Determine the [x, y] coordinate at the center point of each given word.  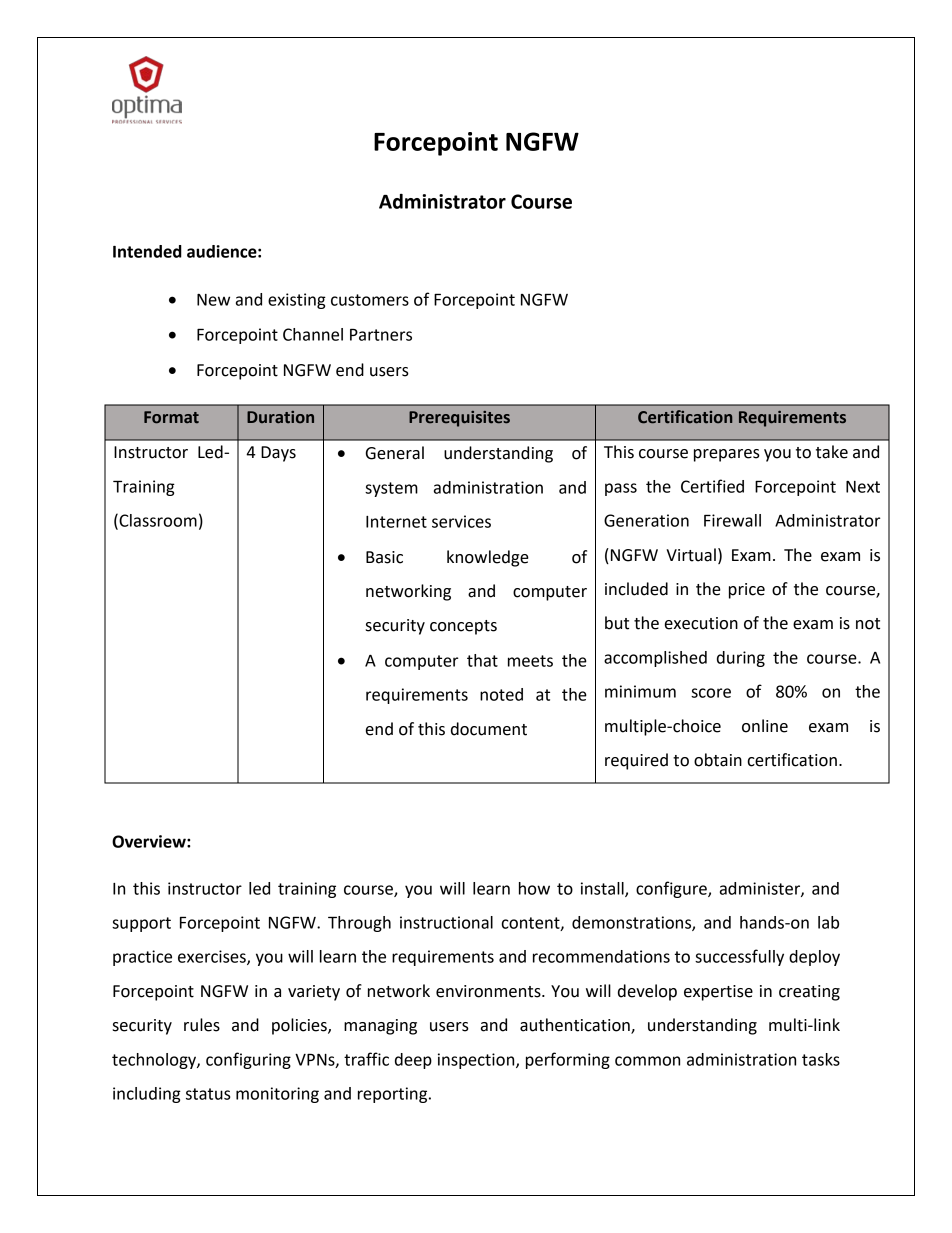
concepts [463, 627]
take [832, 452]
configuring [248, 1060]
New [213, 300]
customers [370, 300]
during [741, 659]
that [482, 660]
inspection [477, 1061]
